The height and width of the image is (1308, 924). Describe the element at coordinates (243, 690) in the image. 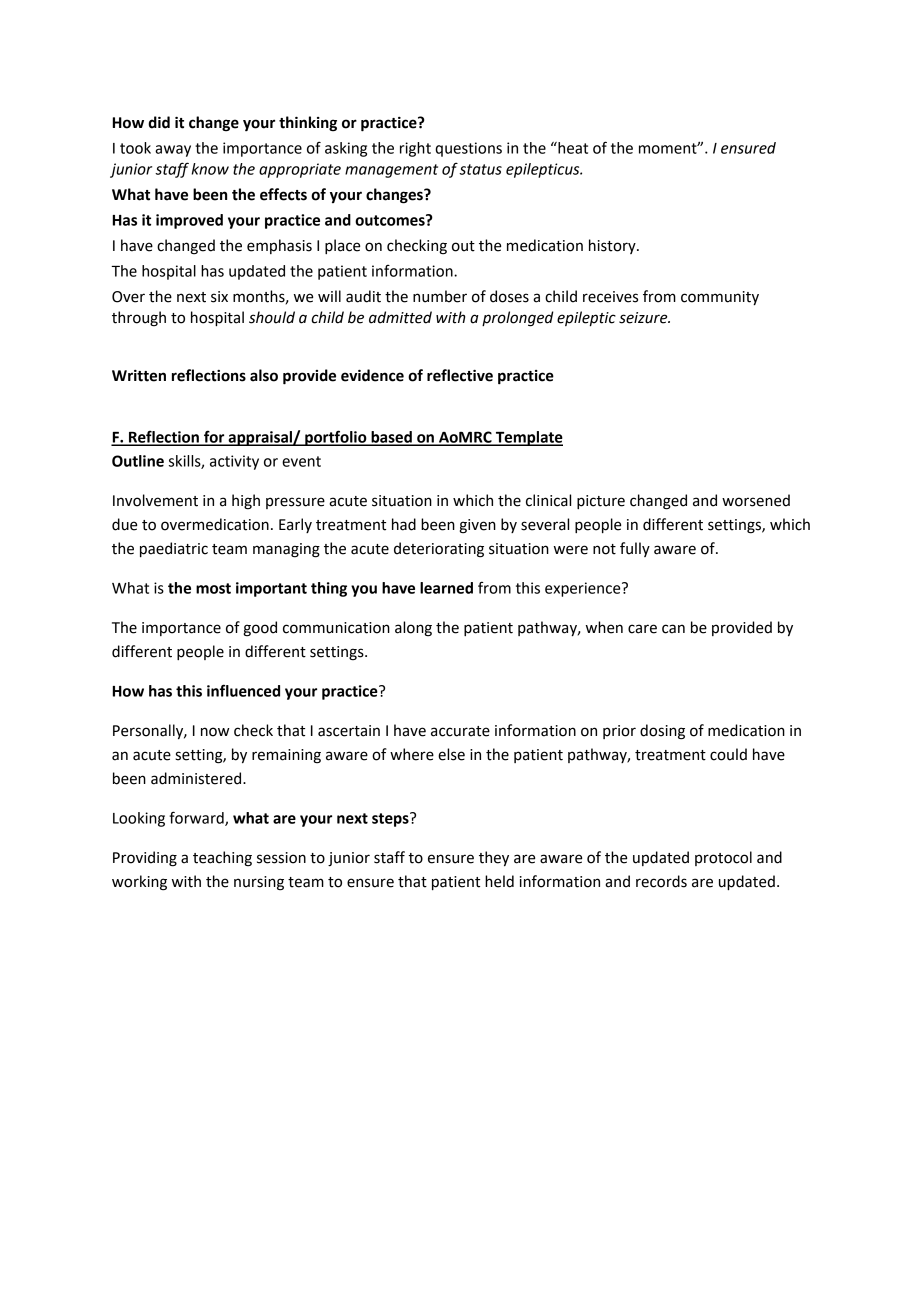

I see `influenced` at that location.
